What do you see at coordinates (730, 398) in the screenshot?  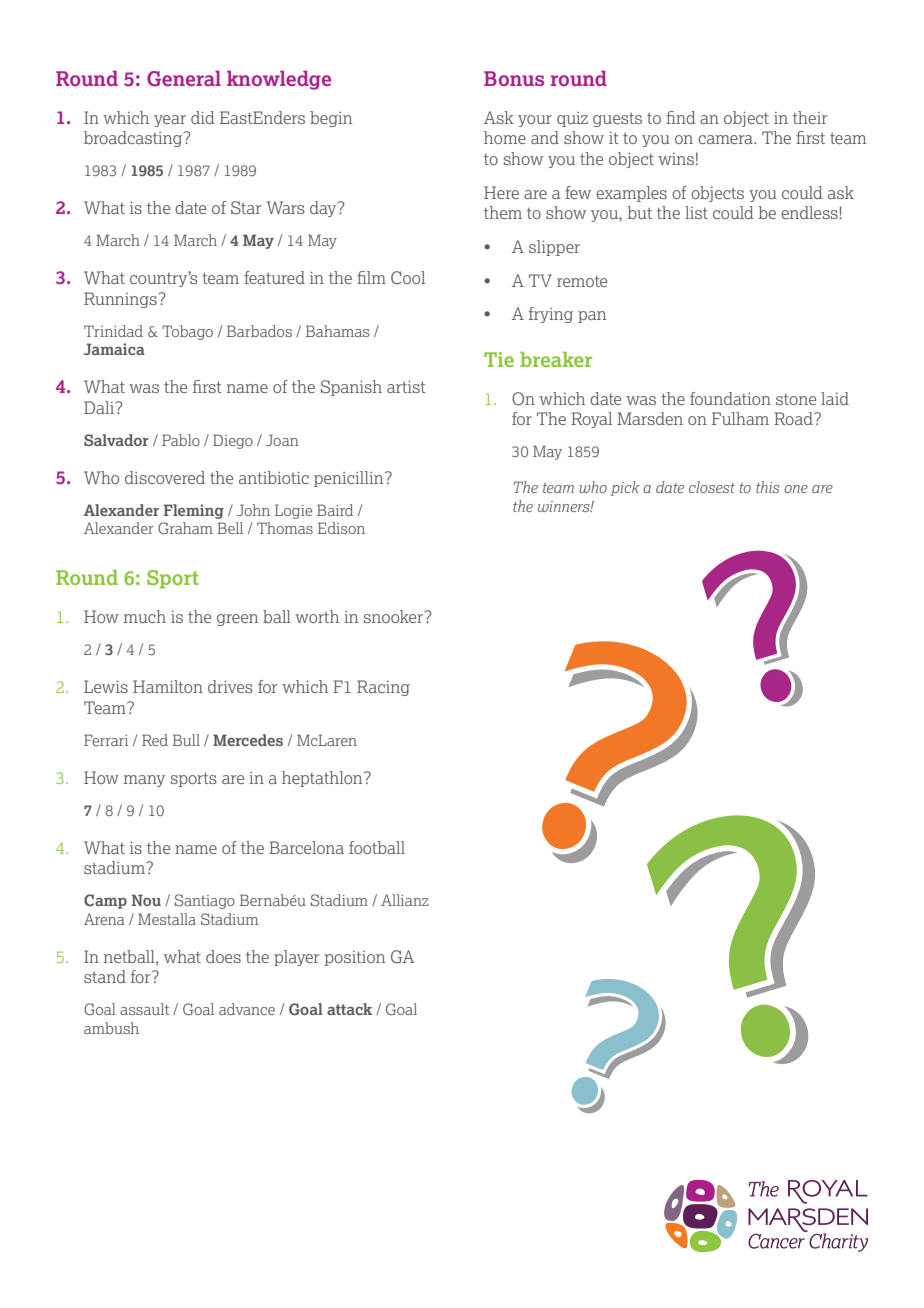 I see `foundation` at bounding box center [730, 398].
